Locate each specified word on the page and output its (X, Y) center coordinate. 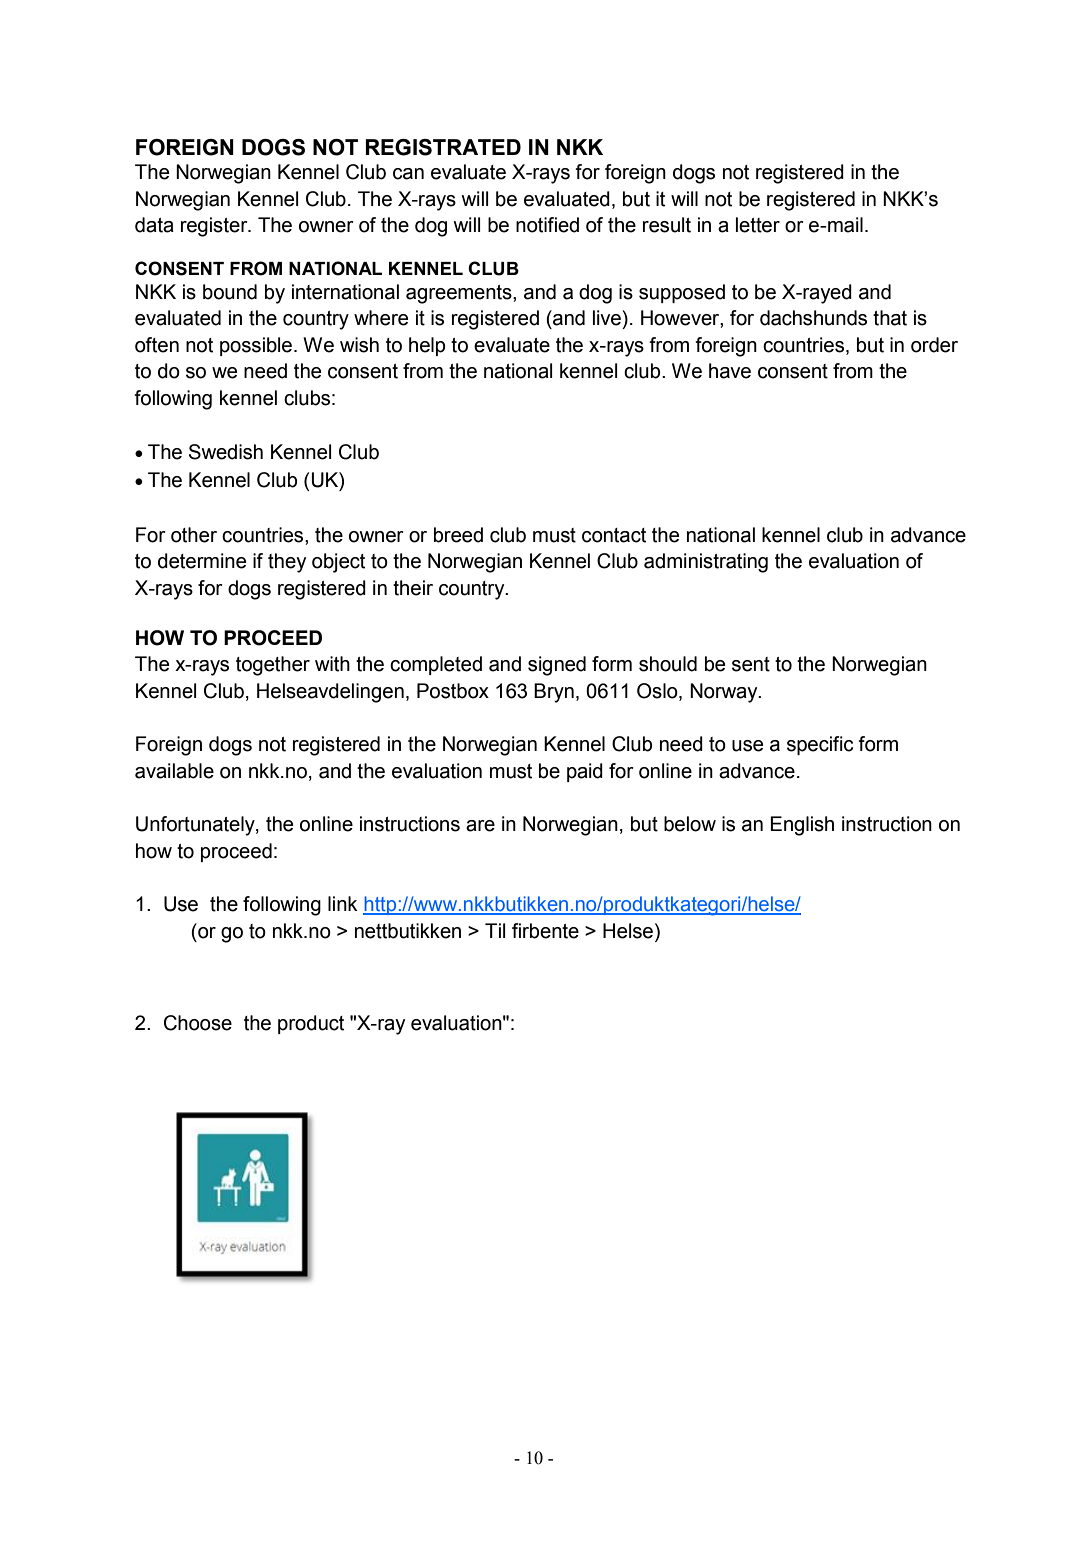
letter (758, 225)
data (154, 225)
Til (495, 930)
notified (547, 225)
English (802, 826)
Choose (198, 1023)
